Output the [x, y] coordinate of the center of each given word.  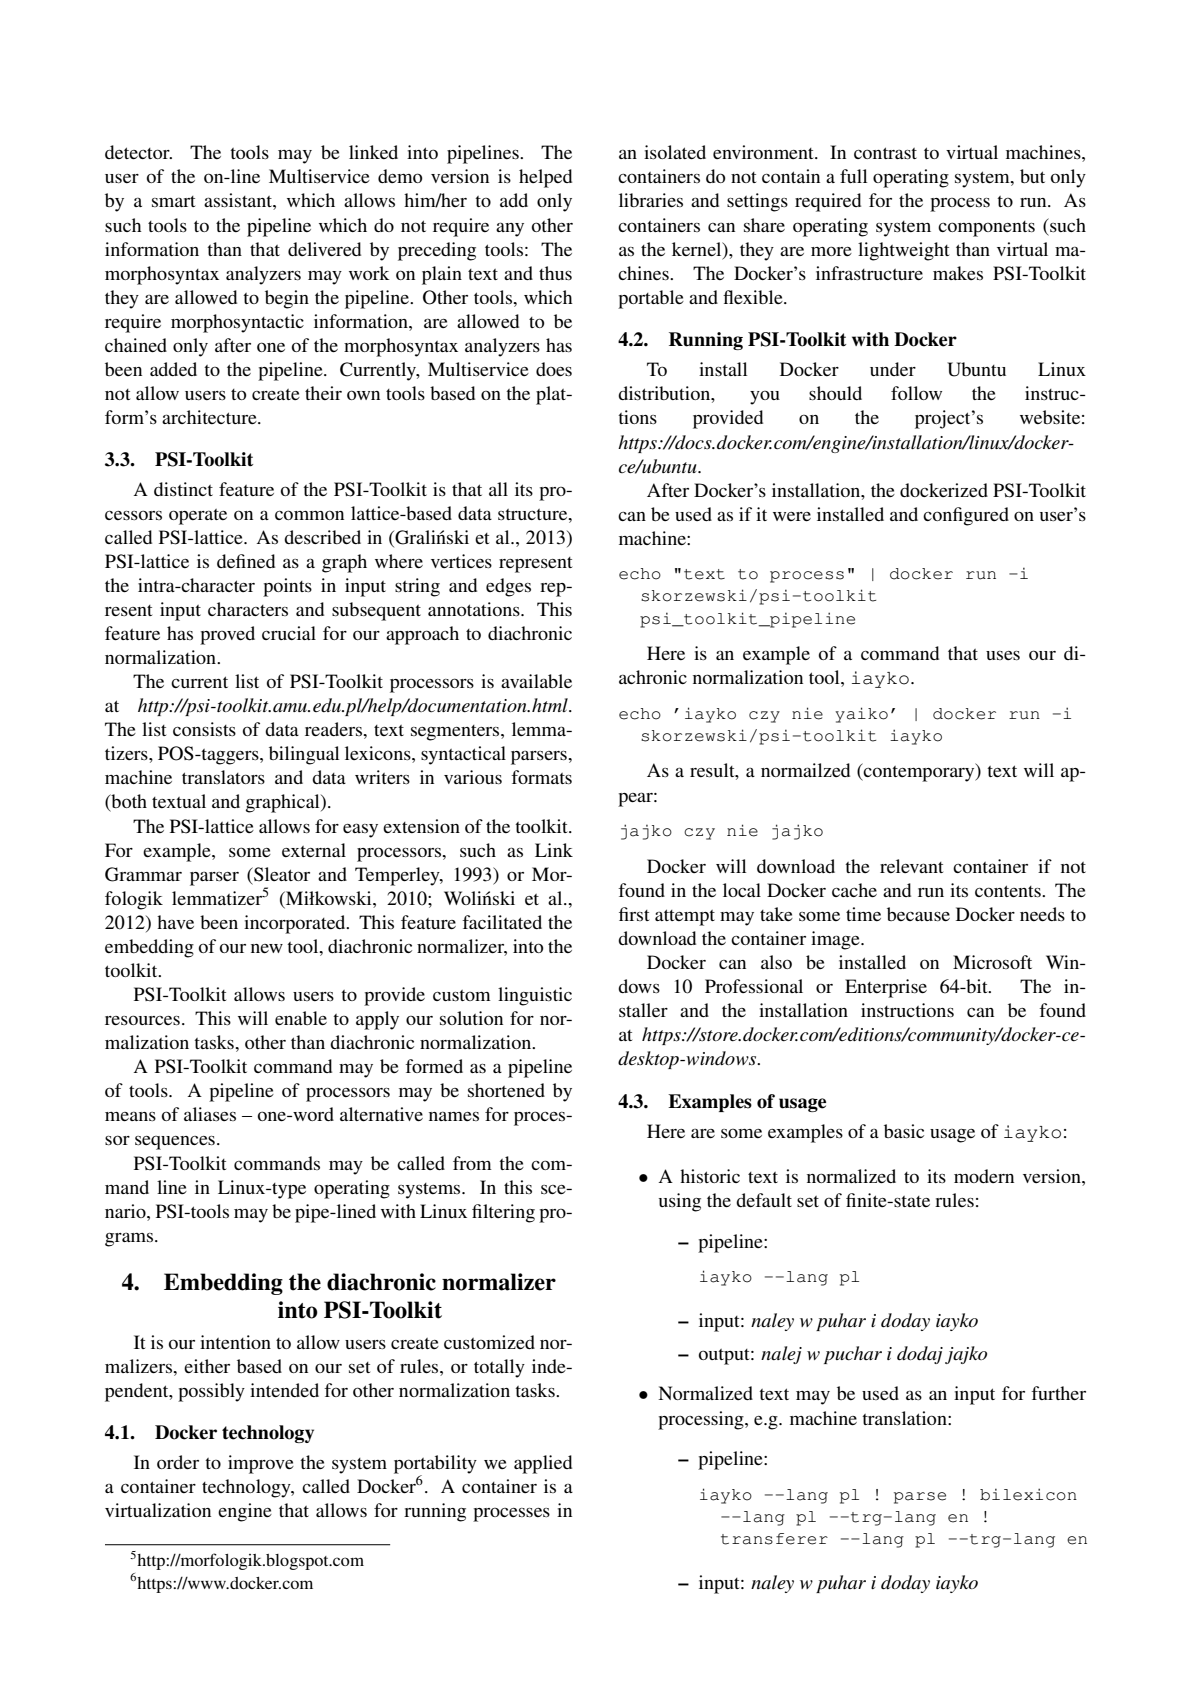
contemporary [919, 772]
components [986, 229]
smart [173, 201]
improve [261, 1464]
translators [223, 777]
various [473, 777]
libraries [651, 200]
